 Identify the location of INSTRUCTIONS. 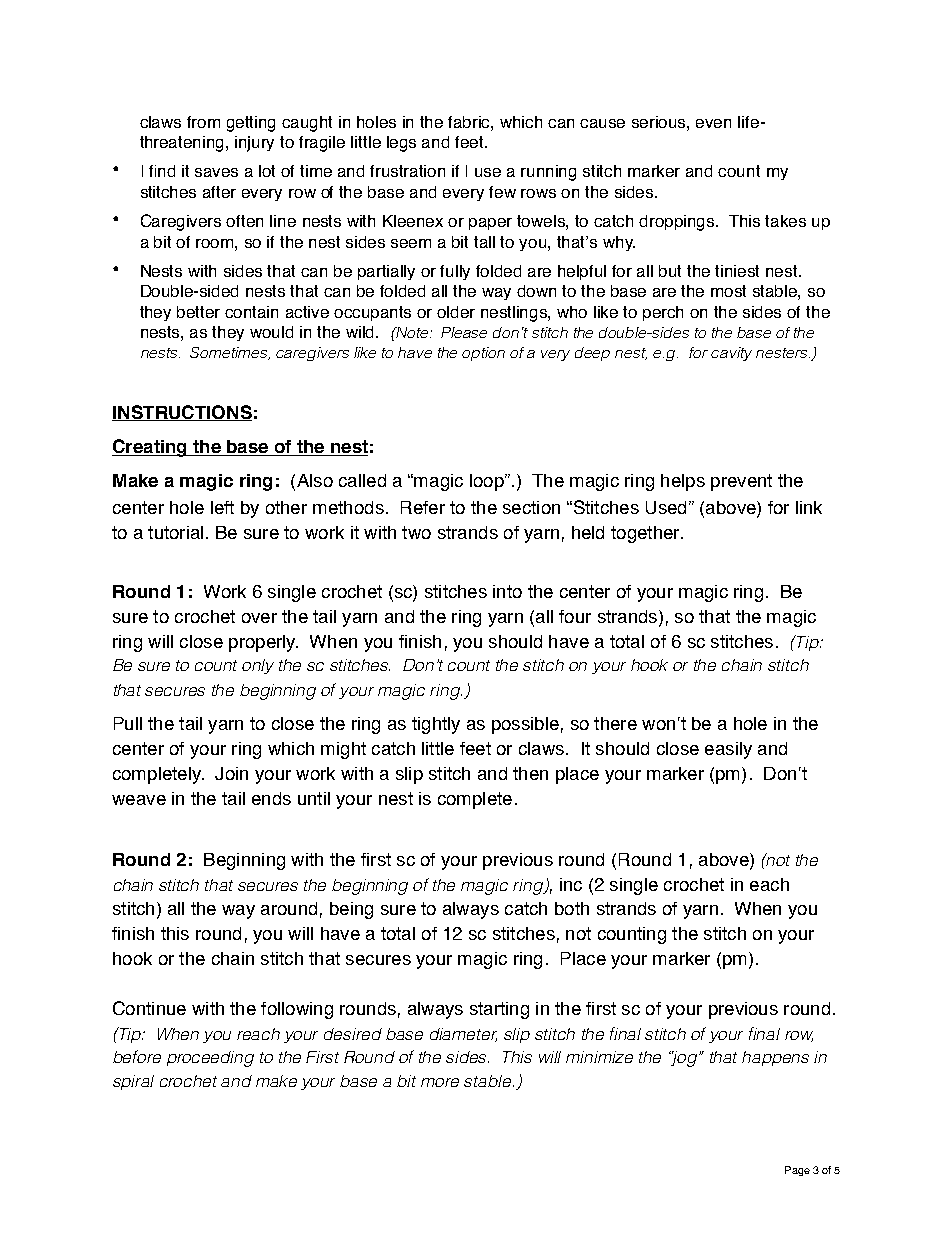
(182, 413).
